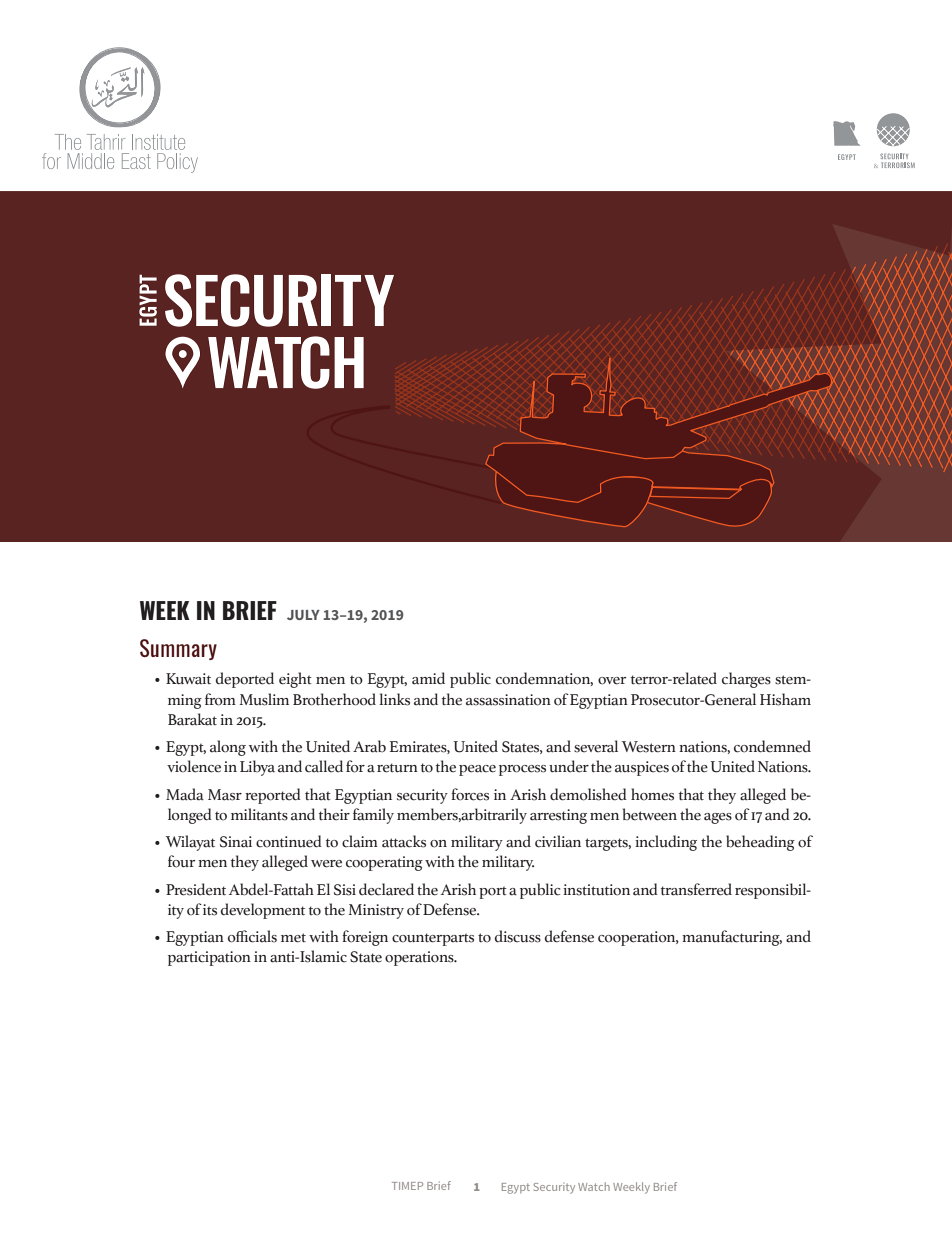 This screenshot has height=1233, width=952. I want to click on discuss, so click(518, 936).
